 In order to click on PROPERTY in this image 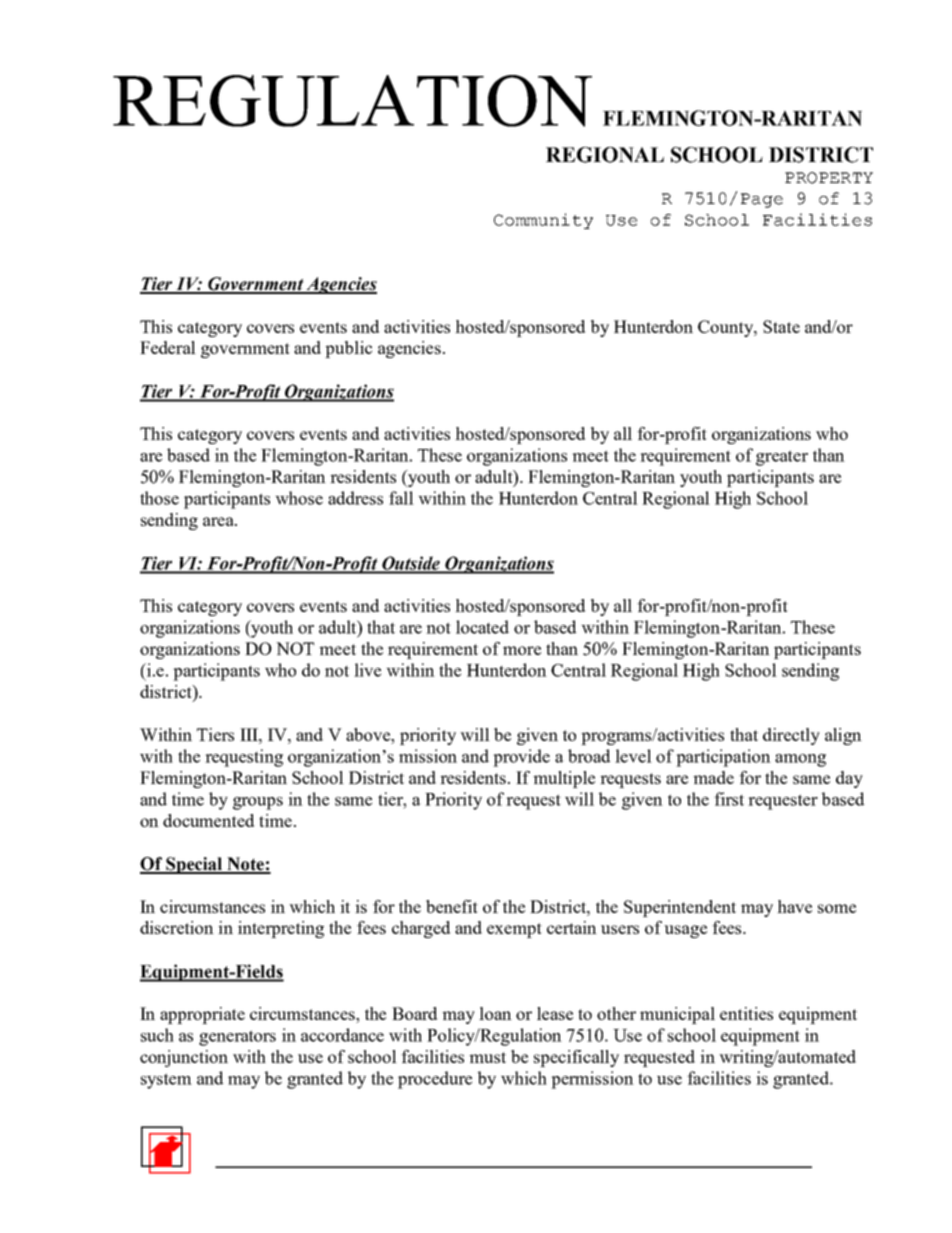, I will do `click(829, 178)`.
